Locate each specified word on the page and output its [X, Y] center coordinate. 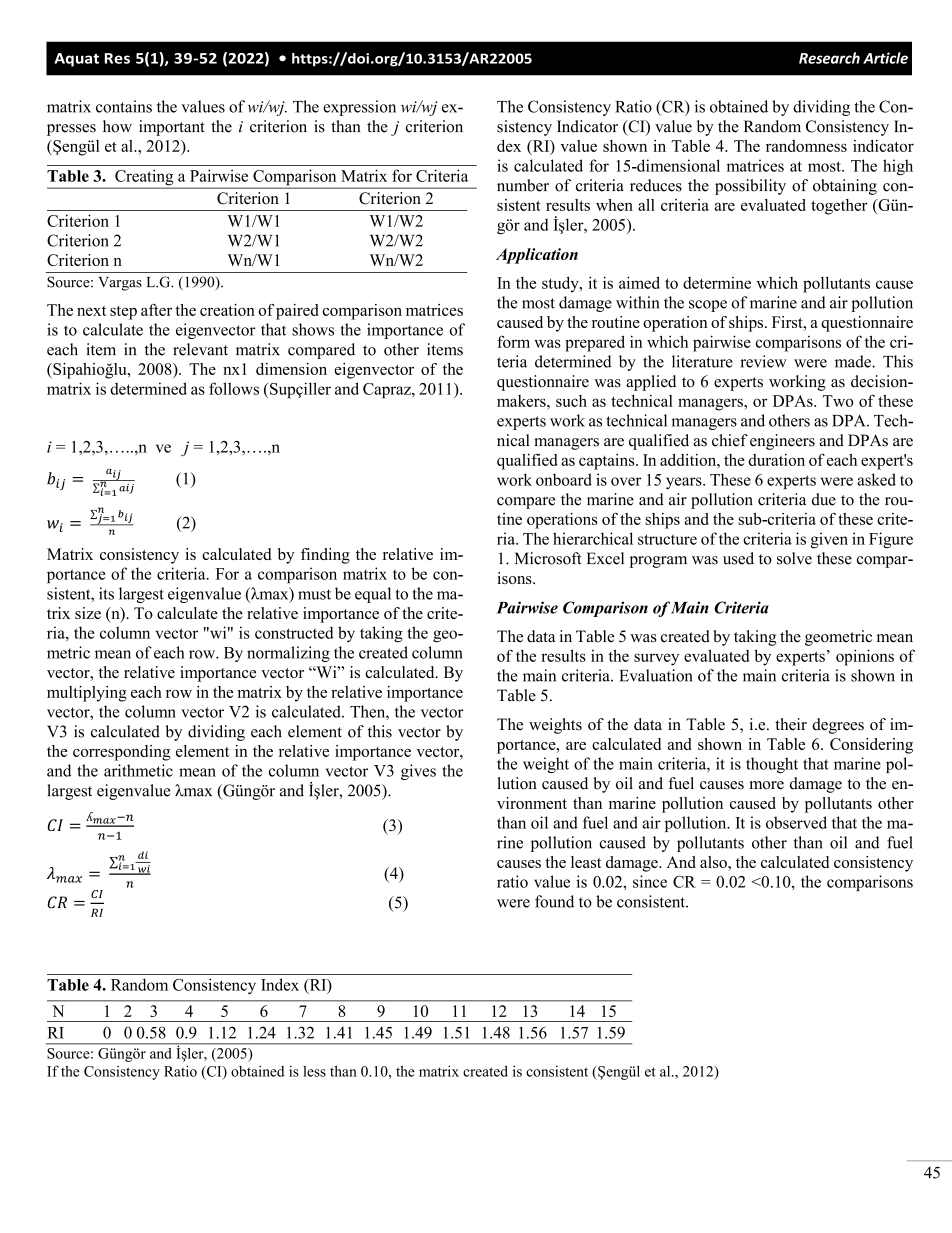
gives [418, 772]
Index [280, 984]
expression [359, 108]
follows [234, 388]
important [172, 128]
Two [838, 401]
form [513, 341]
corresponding [121, 753]
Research [829, 58]
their [791, 724]
